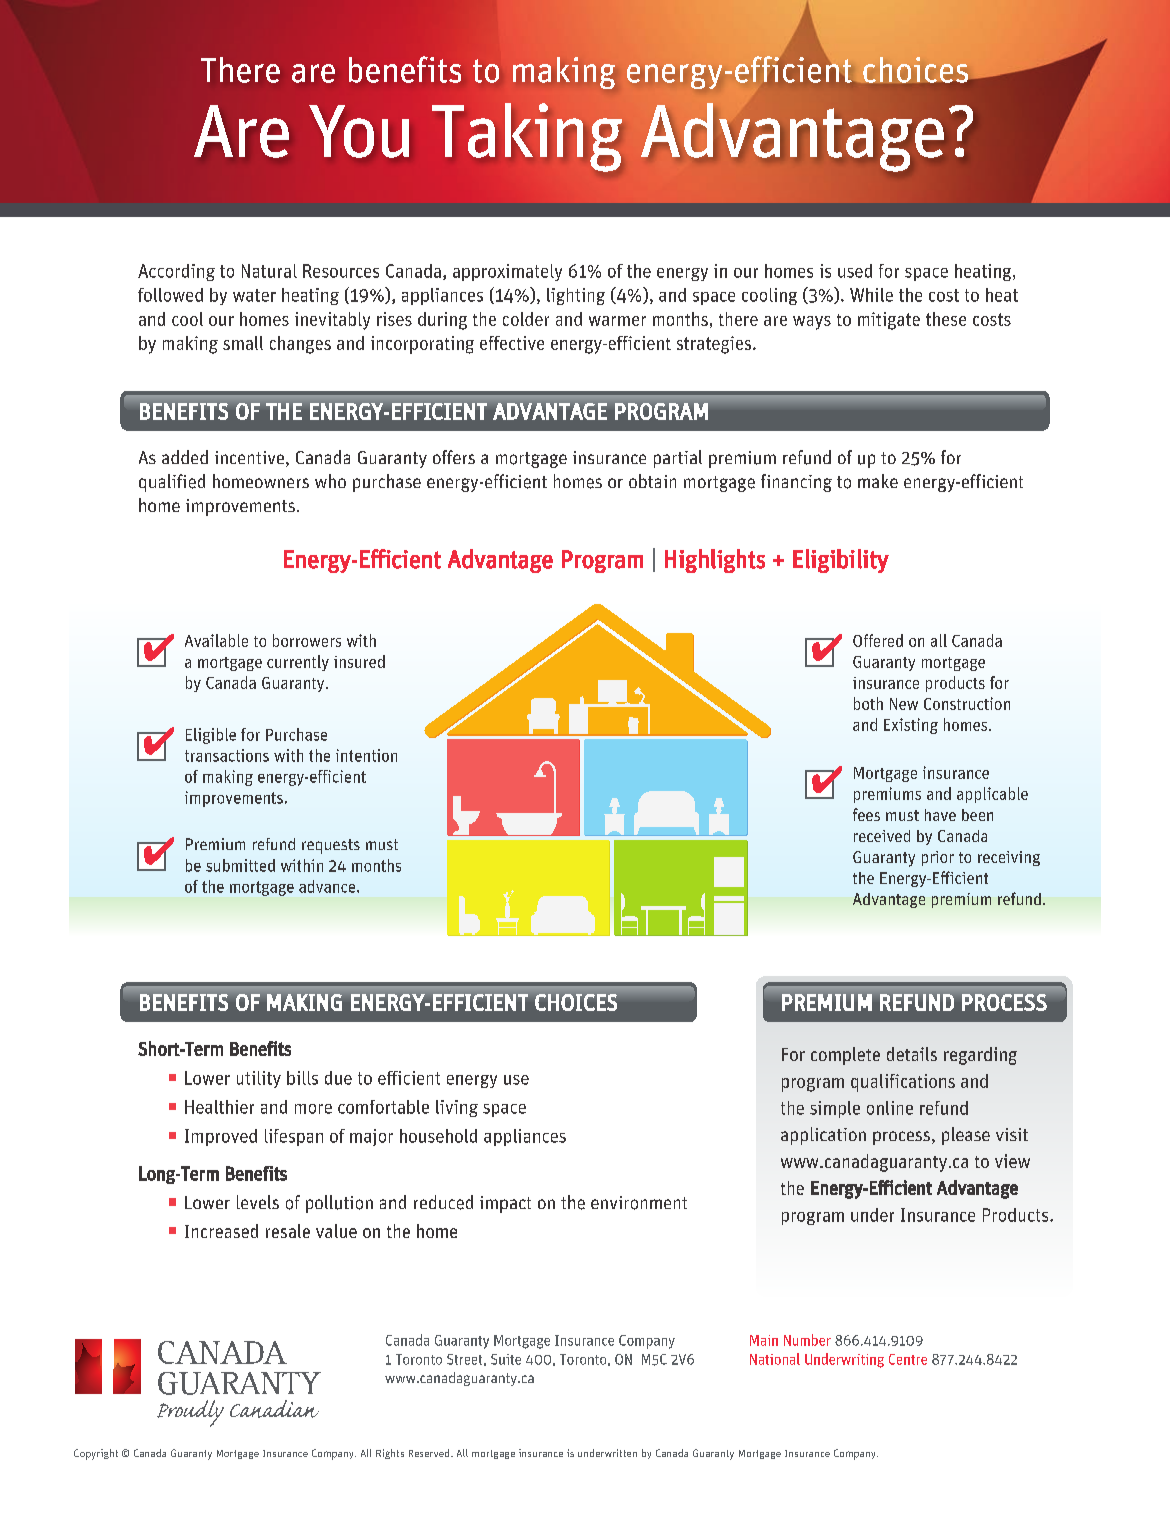 This document has height=1514, width=1170. I want to click on fees, so click(866, 814).
